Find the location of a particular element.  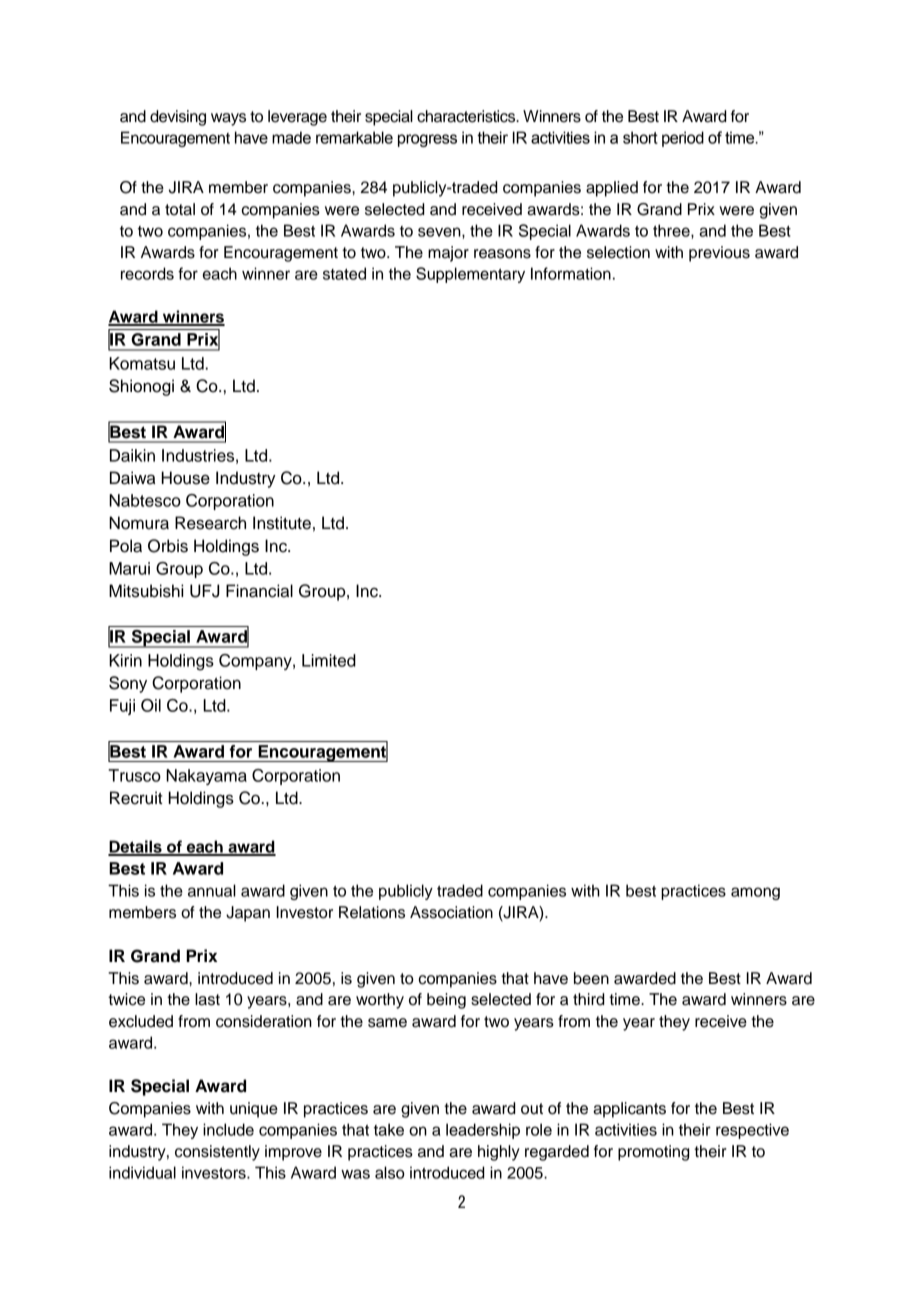

Information is located at coordinates (571, 273).
